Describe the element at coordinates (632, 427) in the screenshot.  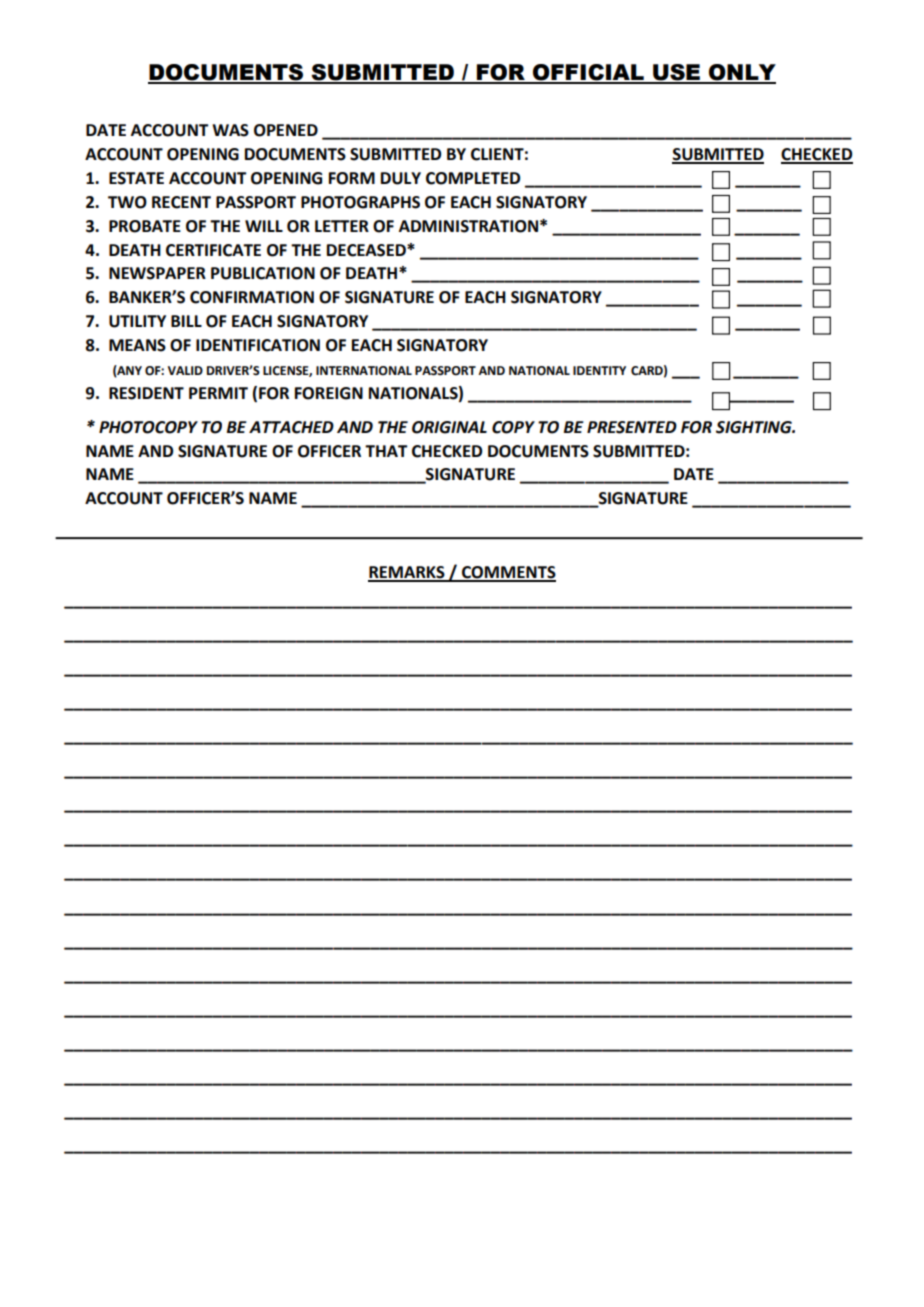
I see `PRESENTED` at that location.
